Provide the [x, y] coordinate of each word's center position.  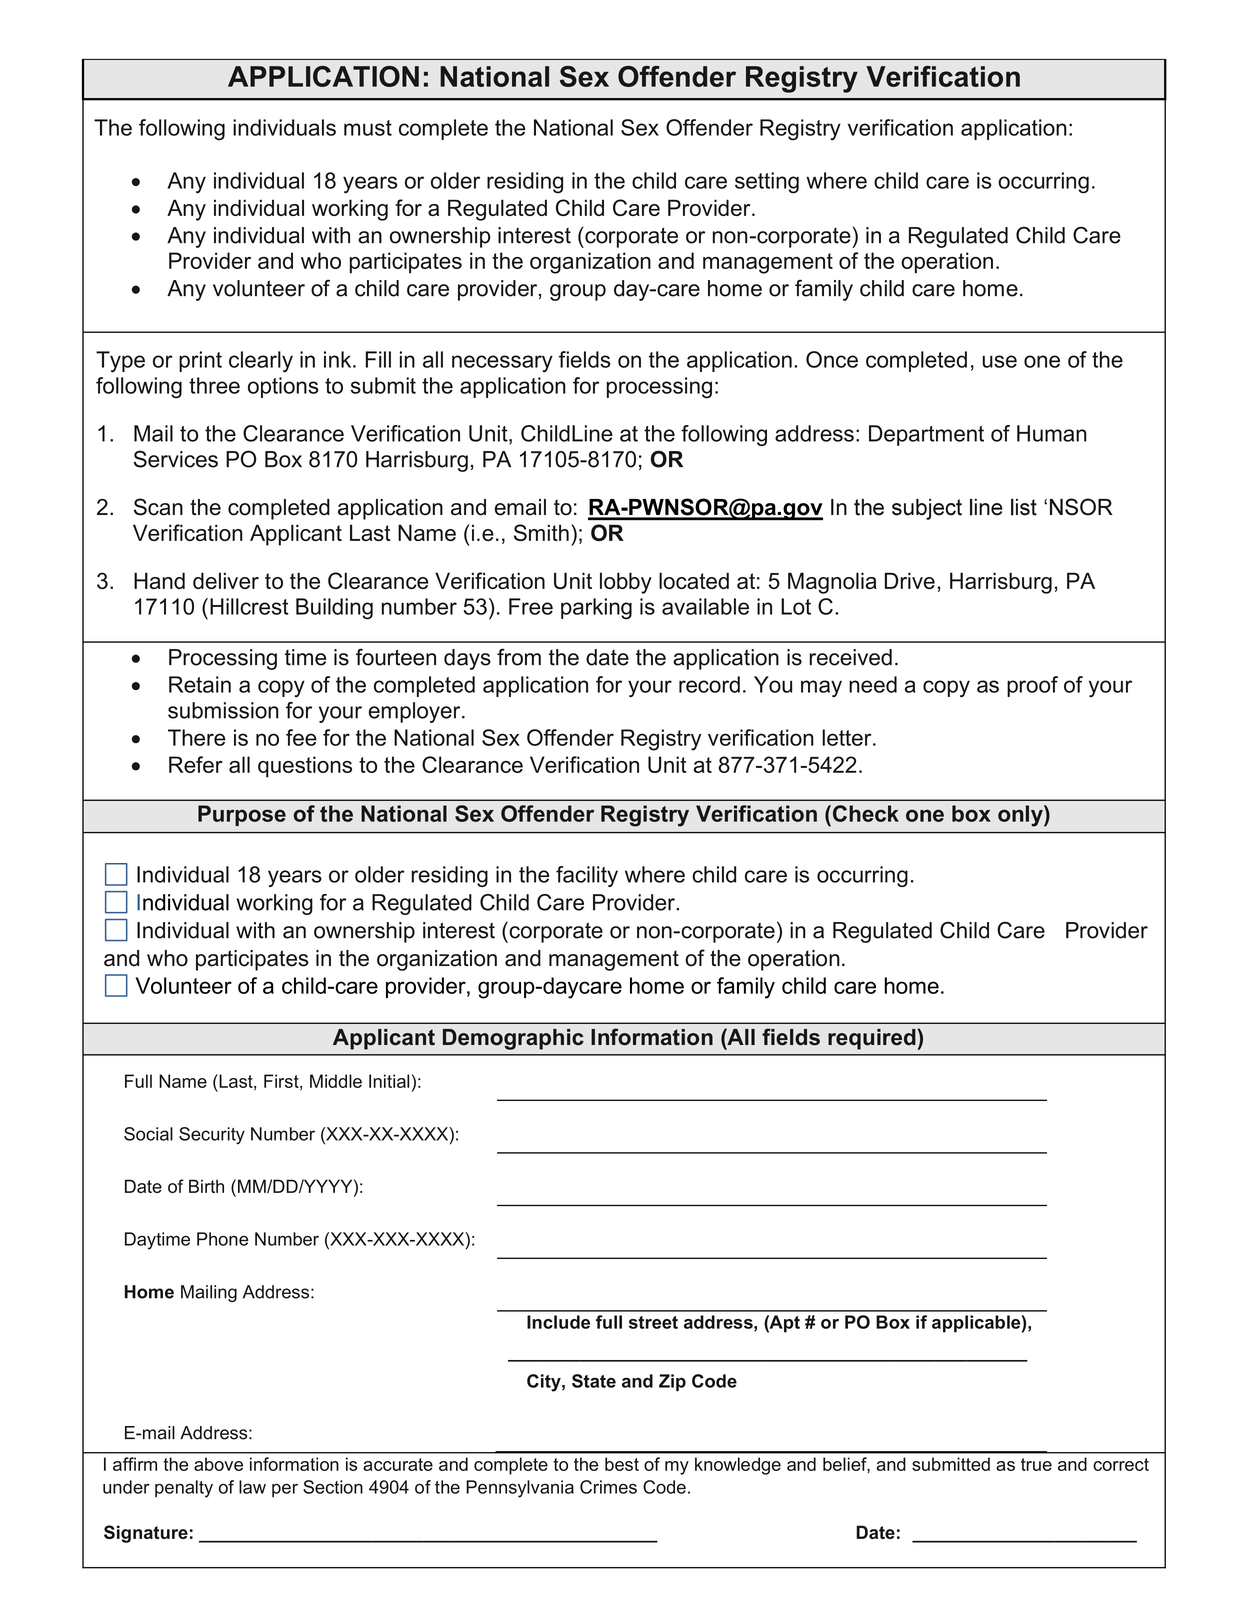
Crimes [608, 1487]
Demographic [513, 1039]
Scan [158, 507]
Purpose [242, 815]
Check [864, 813]
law [252, 1487]
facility [587, 876]
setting [767, 183]
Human [1052, 433]
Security [212, 1136]
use [999, 361]
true [1036, 1464]
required [873, 1039]
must [368, 128]
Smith [541, 532]
